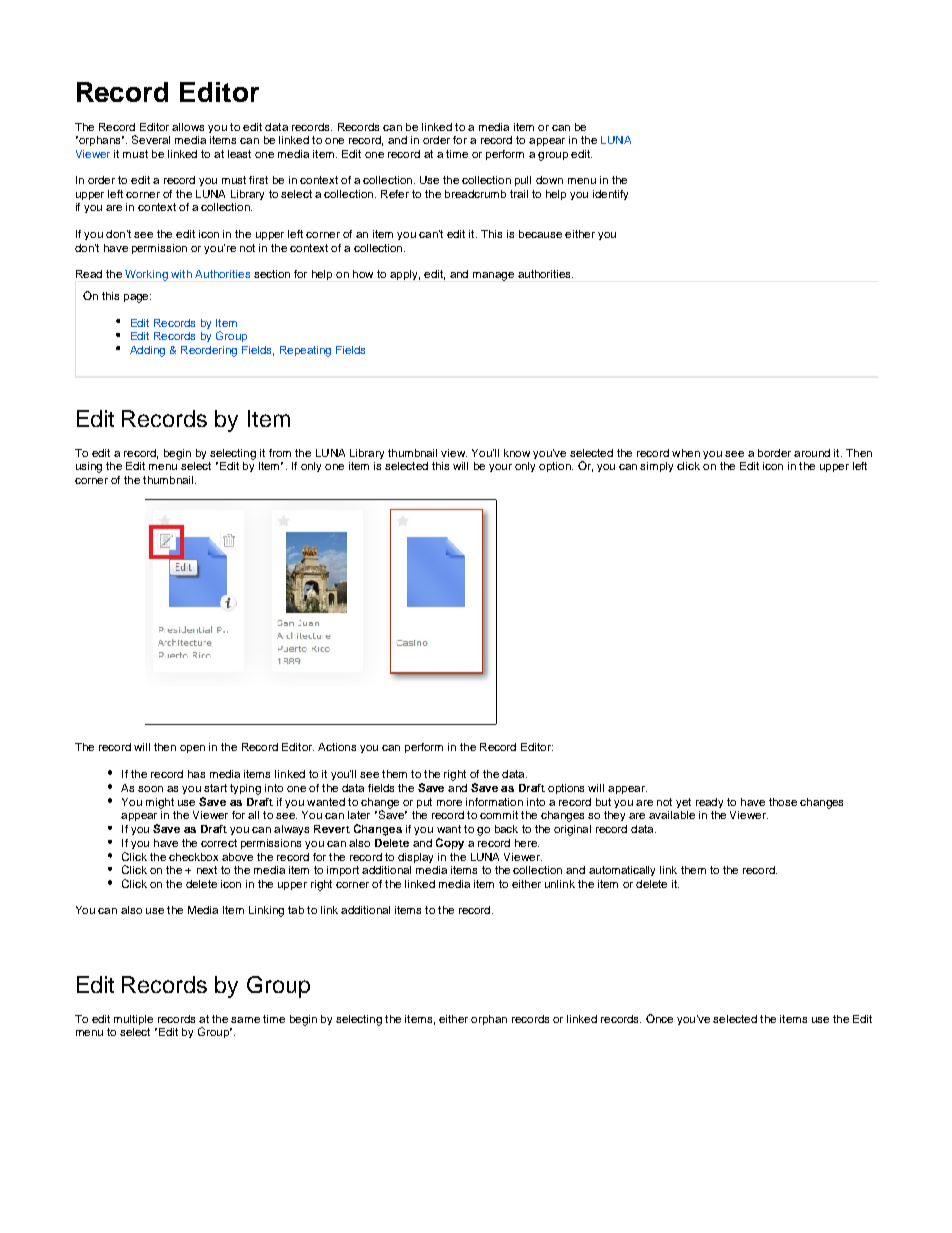 This screenshot has width=952, height=1233. I want to click on Several, so click(151, 139).
